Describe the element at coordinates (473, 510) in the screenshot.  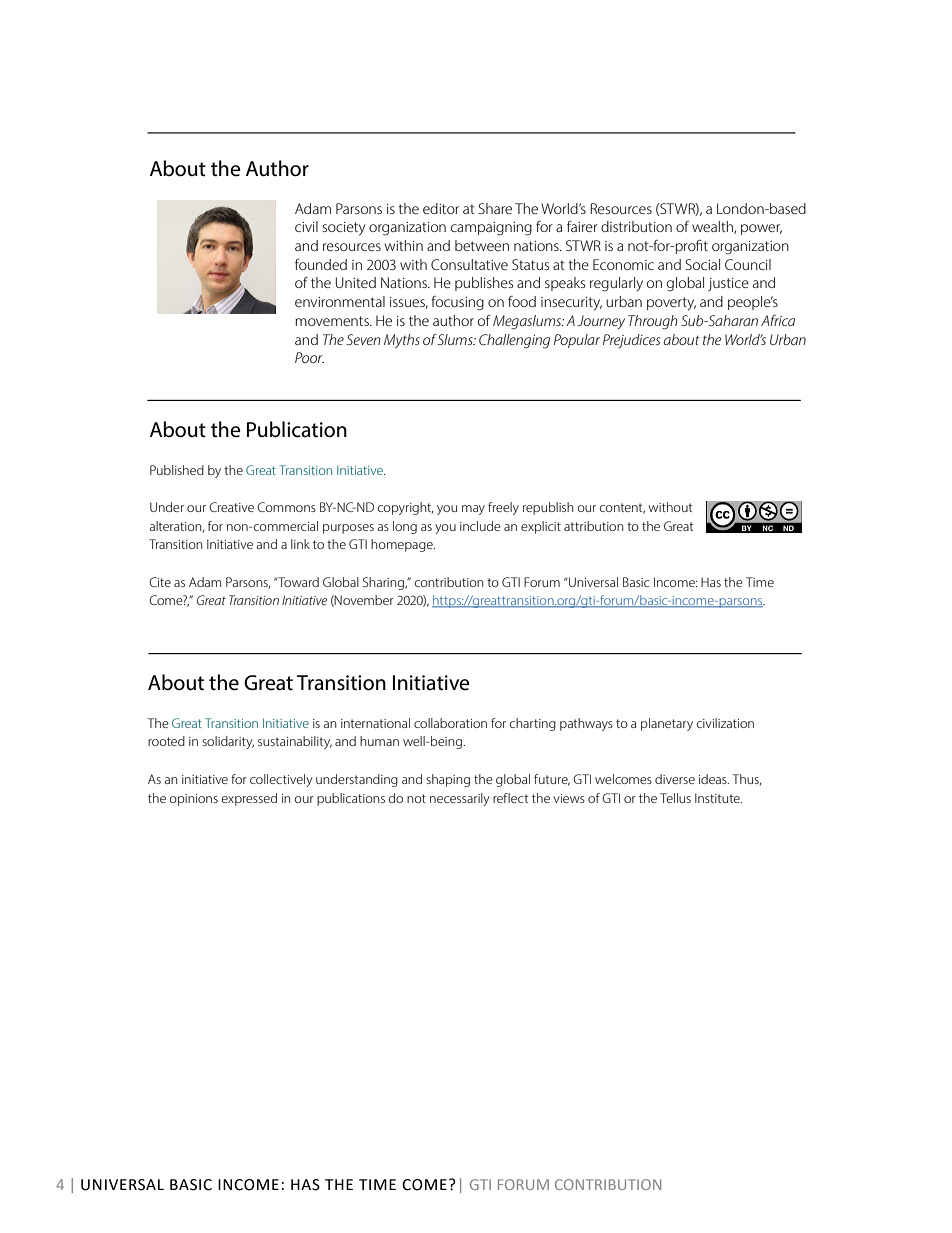
I see `may` at that location.
